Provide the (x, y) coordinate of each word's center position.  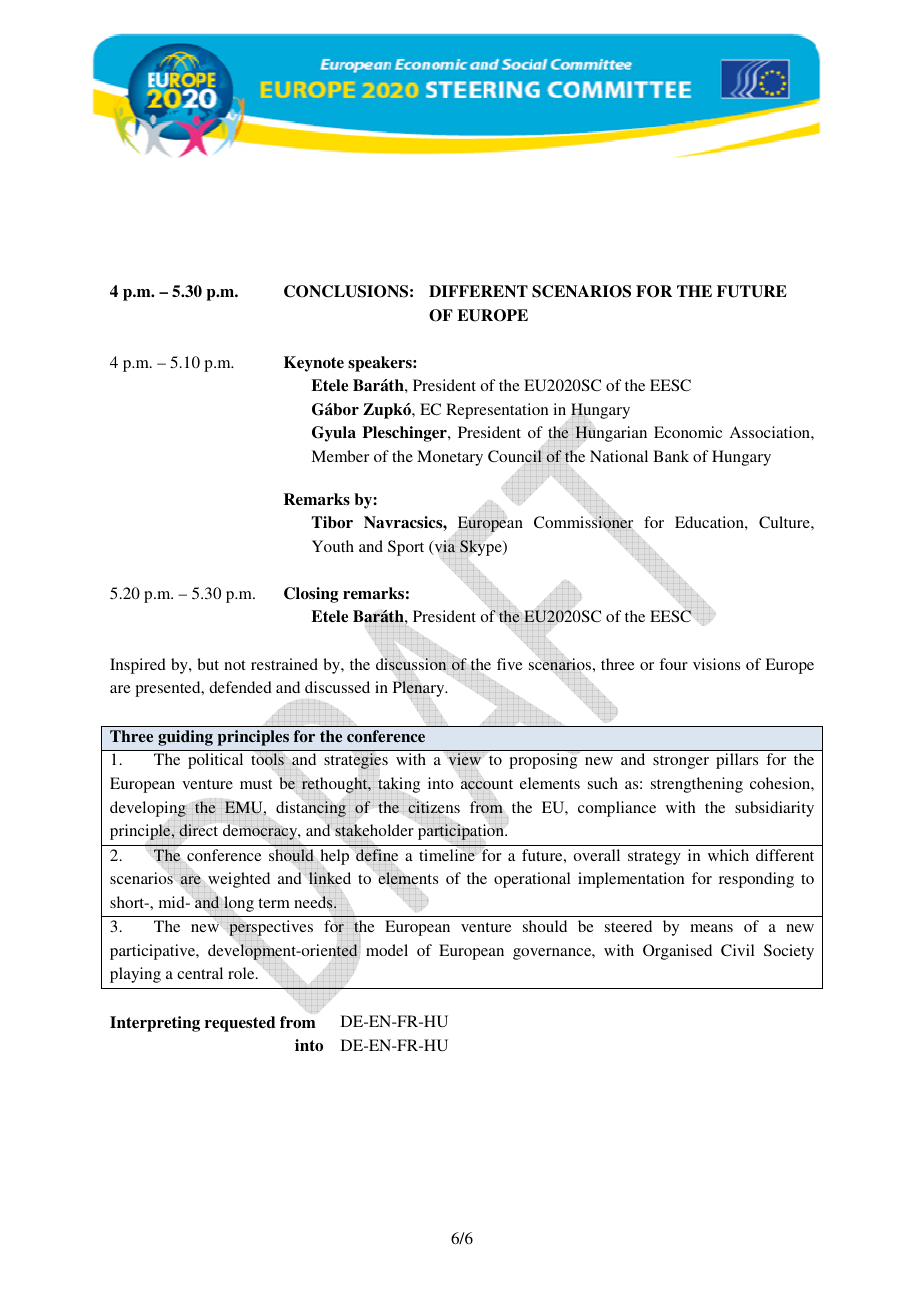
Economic (688, 432)
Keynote (314, 364)
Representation (497, 411)
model (387, 950)
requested (240, 1024)
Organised (677, 952)
